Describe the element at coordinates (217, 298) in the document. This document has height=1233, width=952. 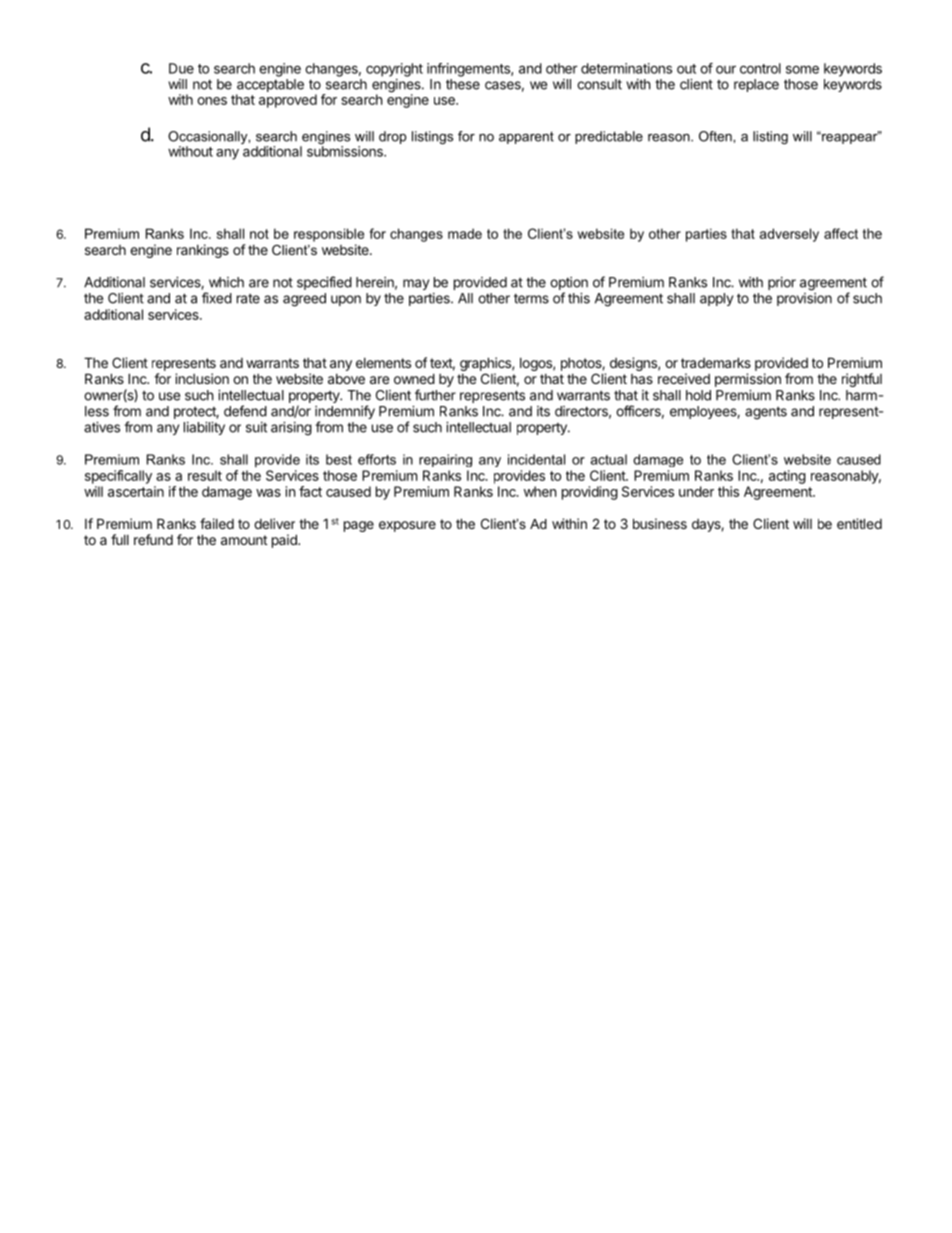
I see `fixed` at that location.
